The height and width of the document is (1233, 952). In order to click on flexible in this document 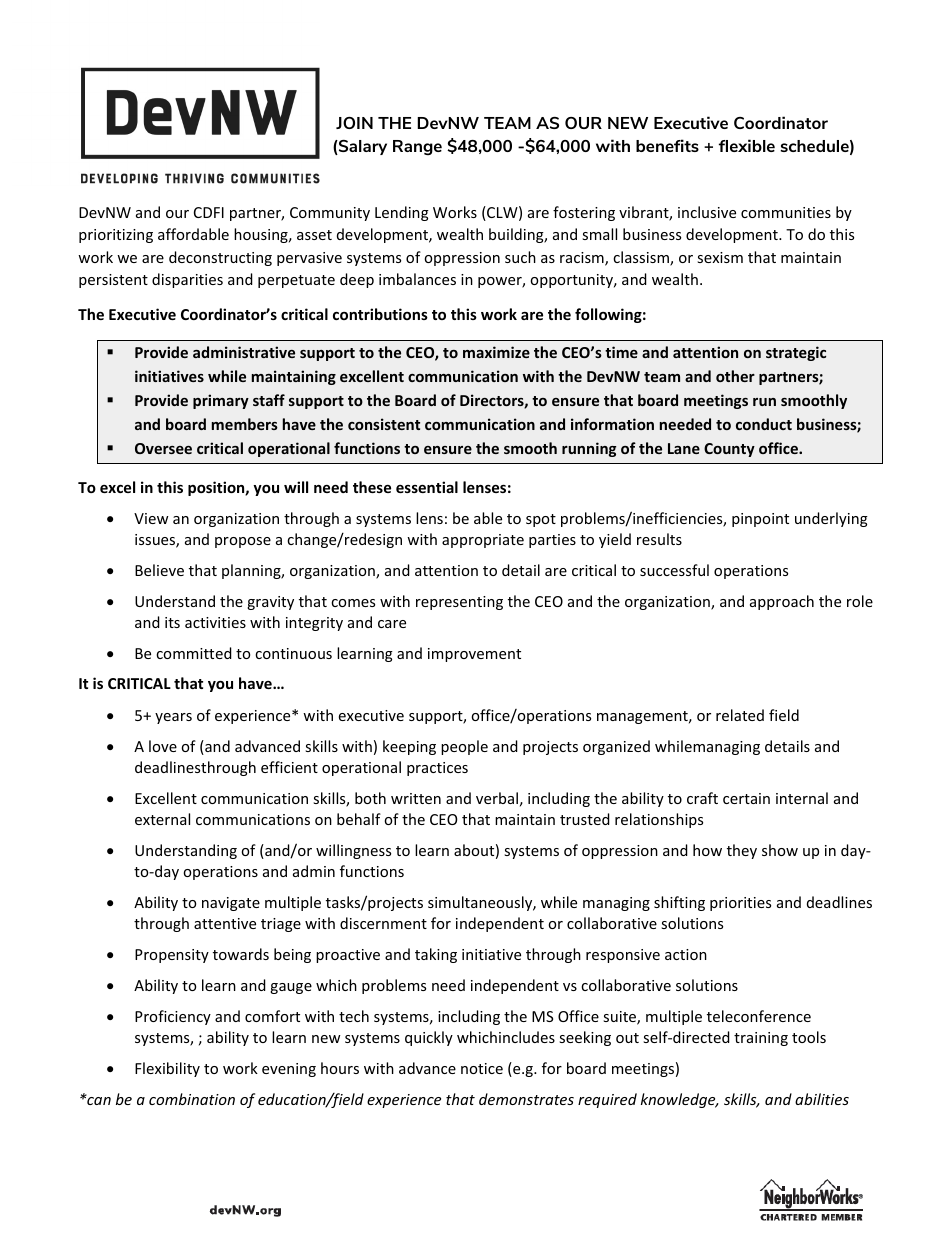, I will do `click(747, 145)`.
